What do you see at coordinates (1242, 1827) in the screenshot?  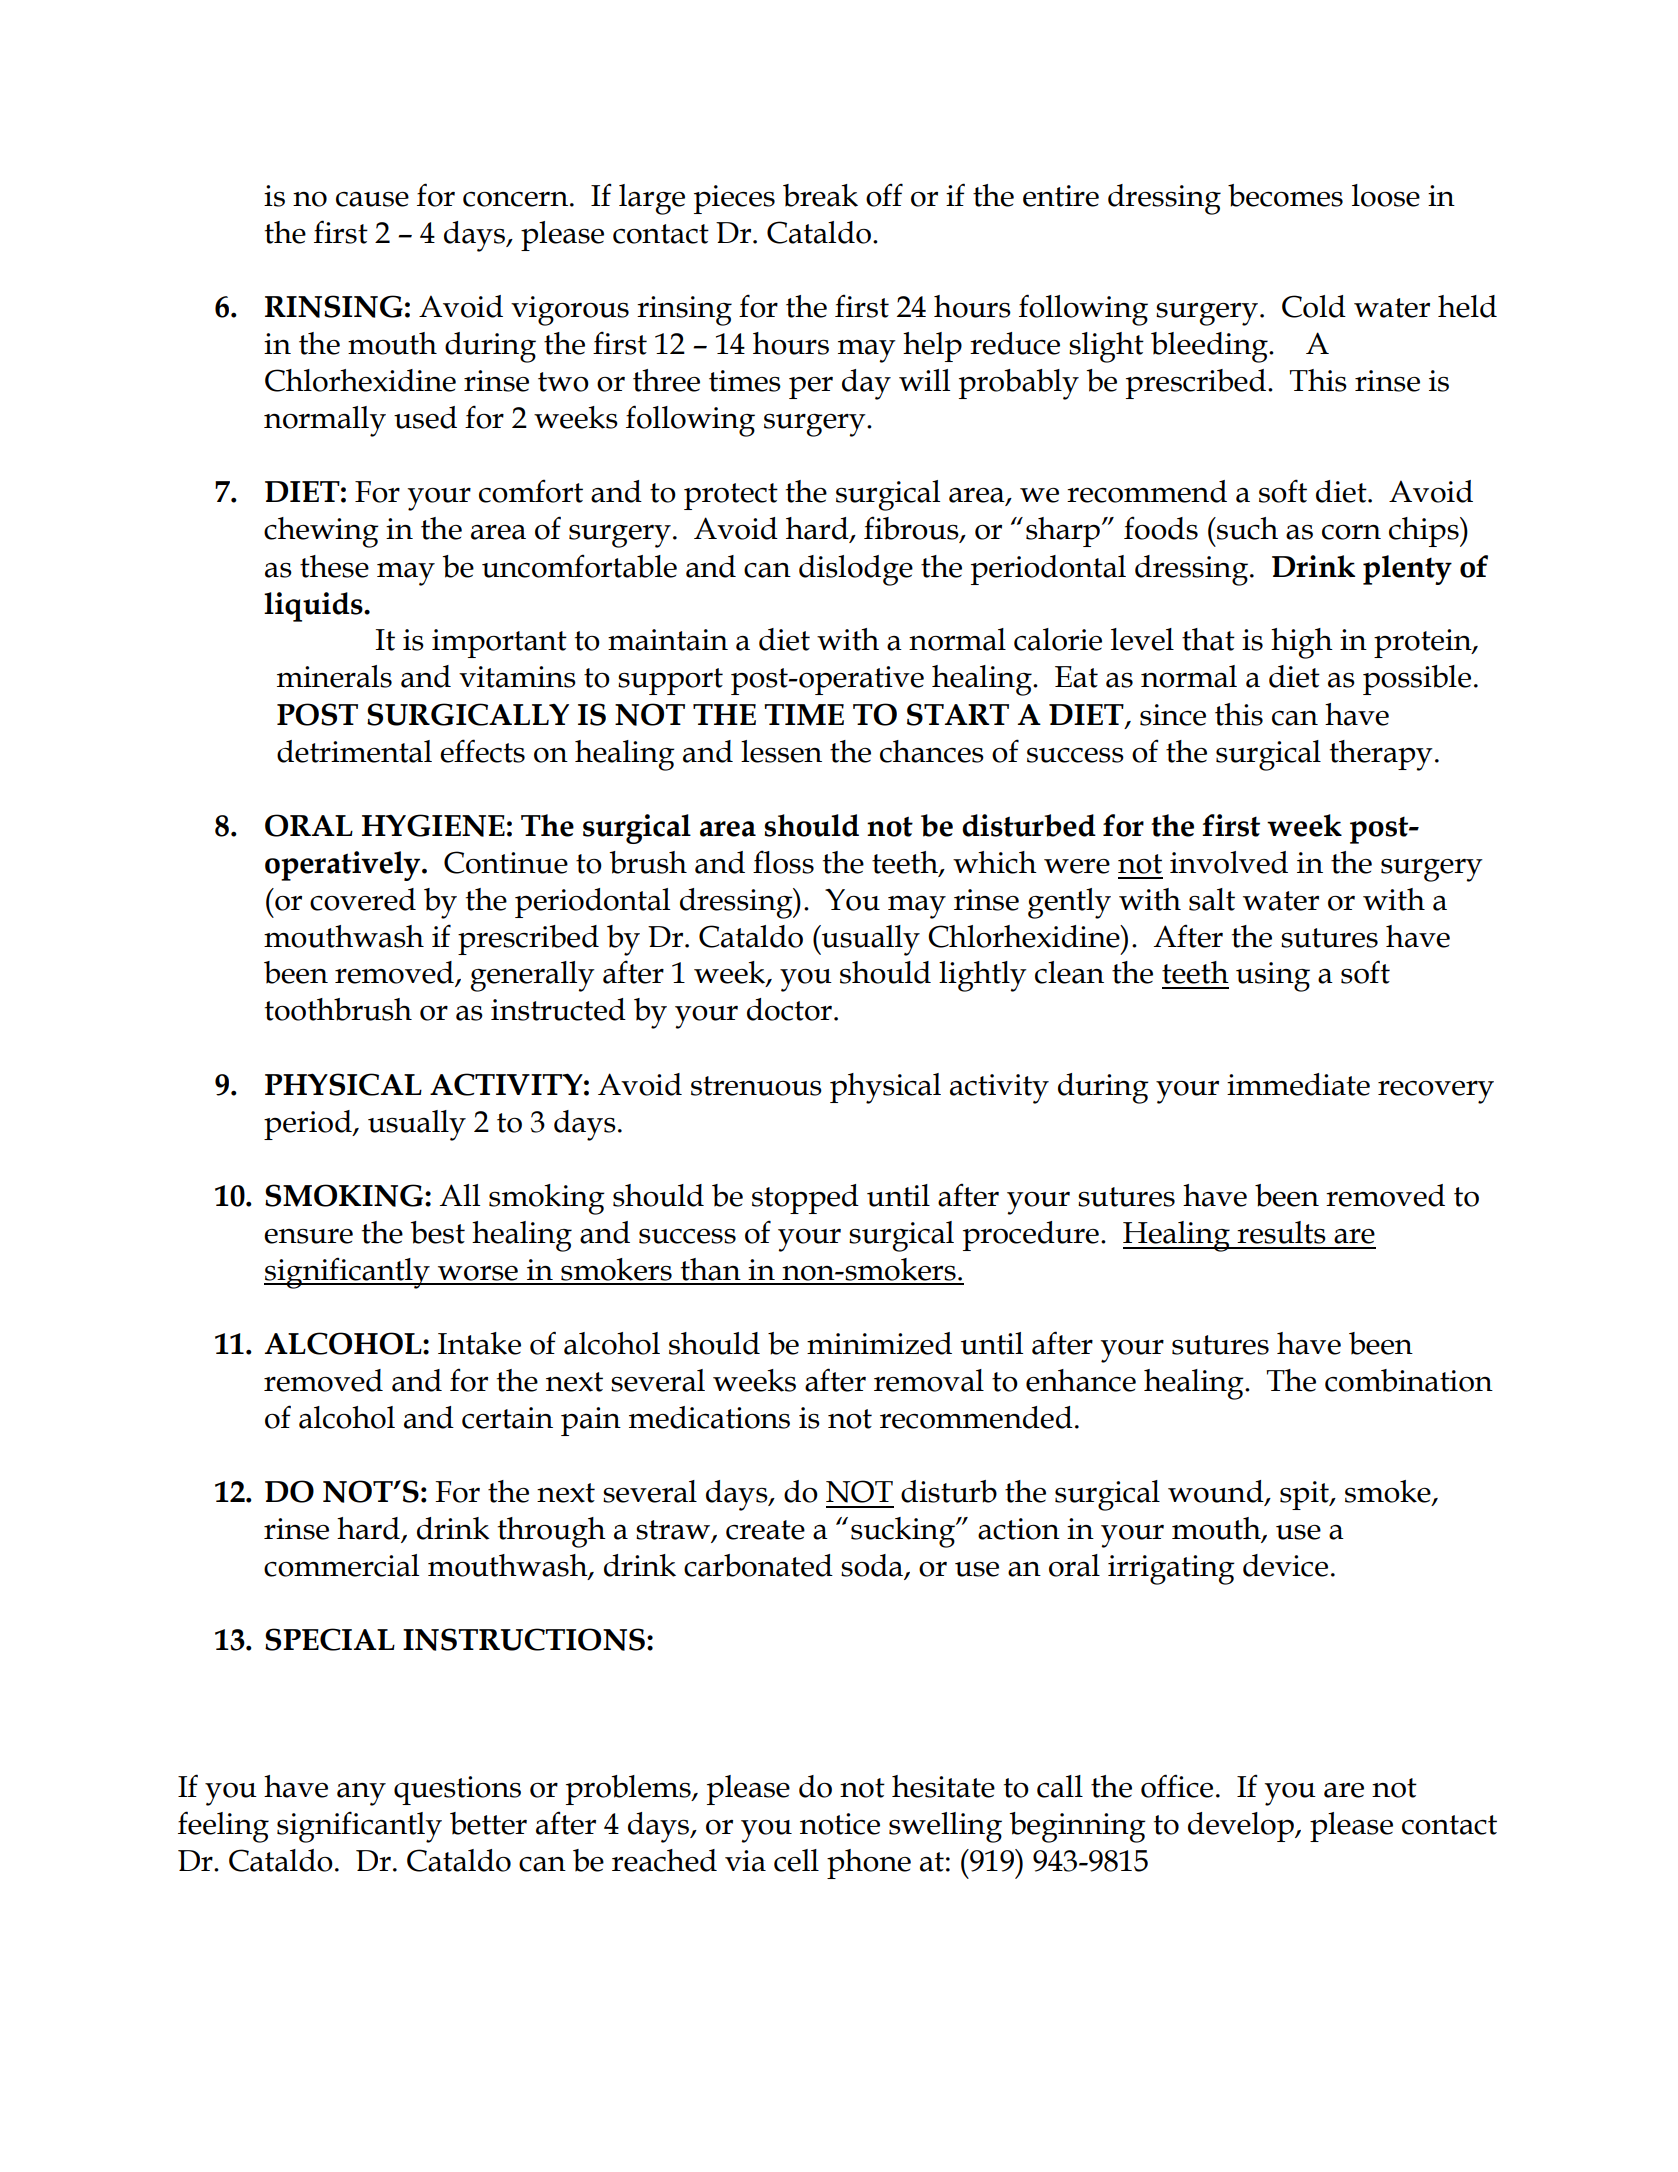 I see `develop` at bounding box center [1242, 1827].
